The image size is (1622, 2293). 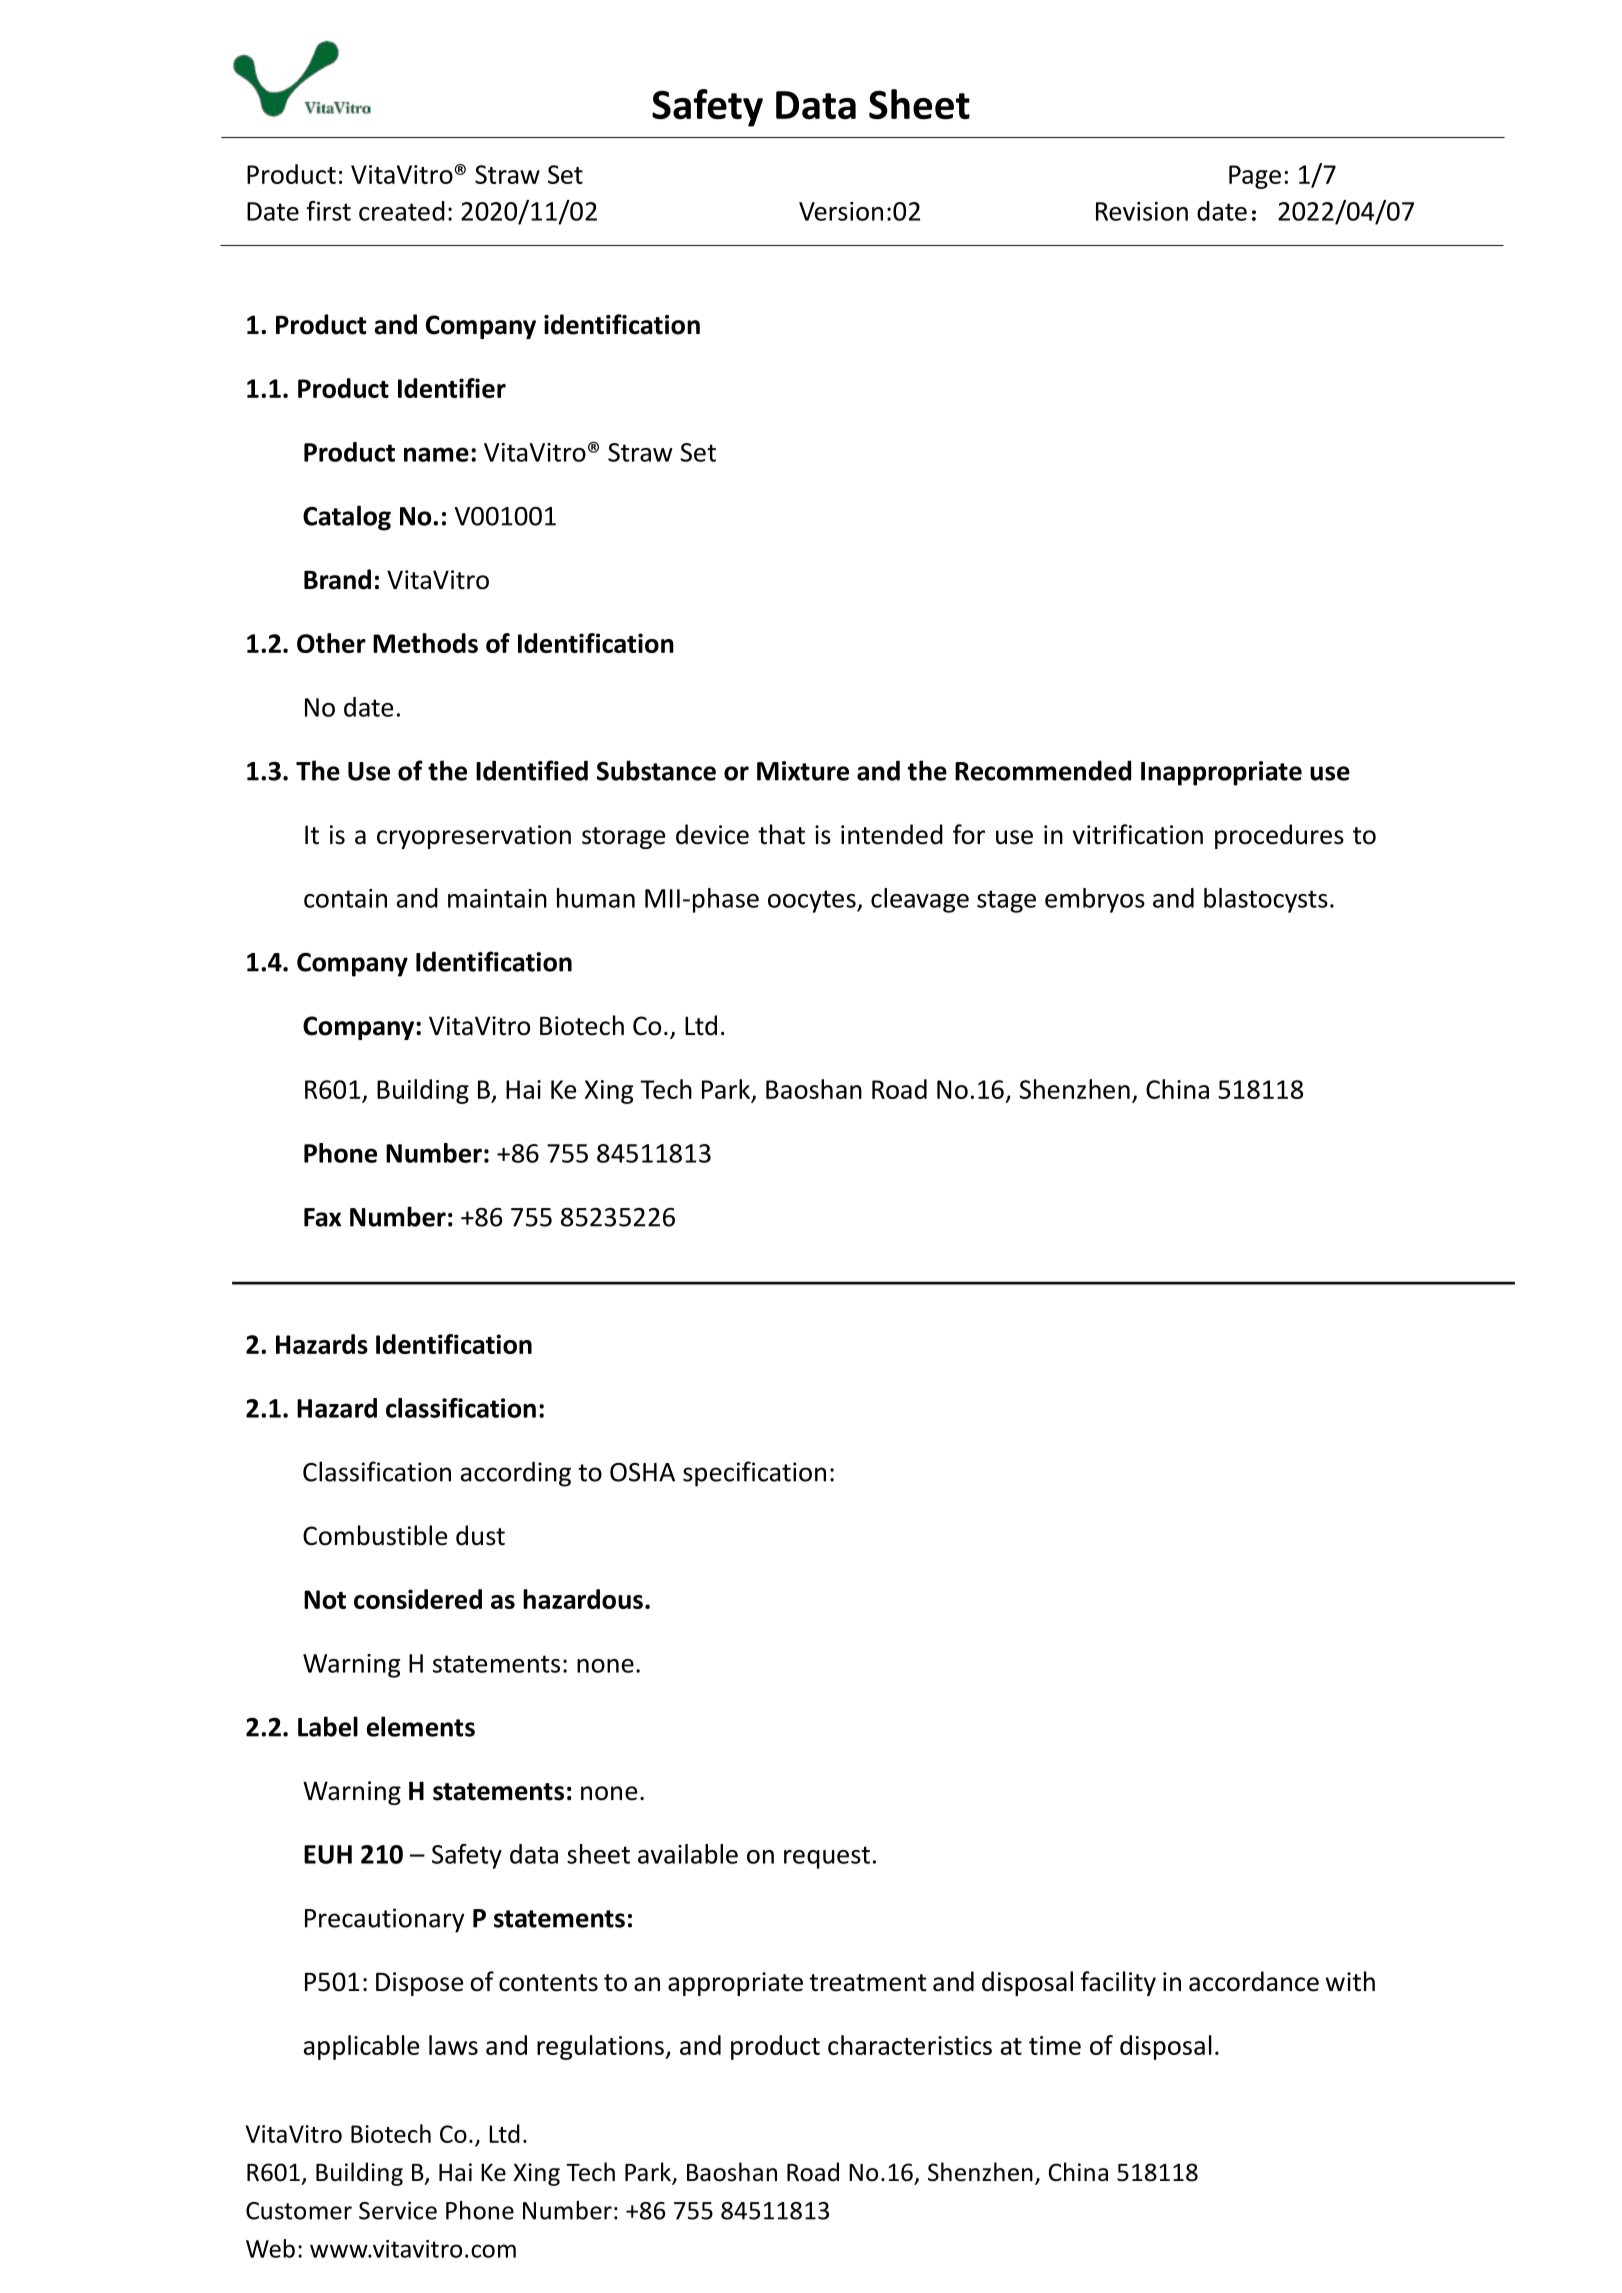 What do you see at coordinates (827, 1857) in the image?
I see `request` at bounding box center [827, 1857].
